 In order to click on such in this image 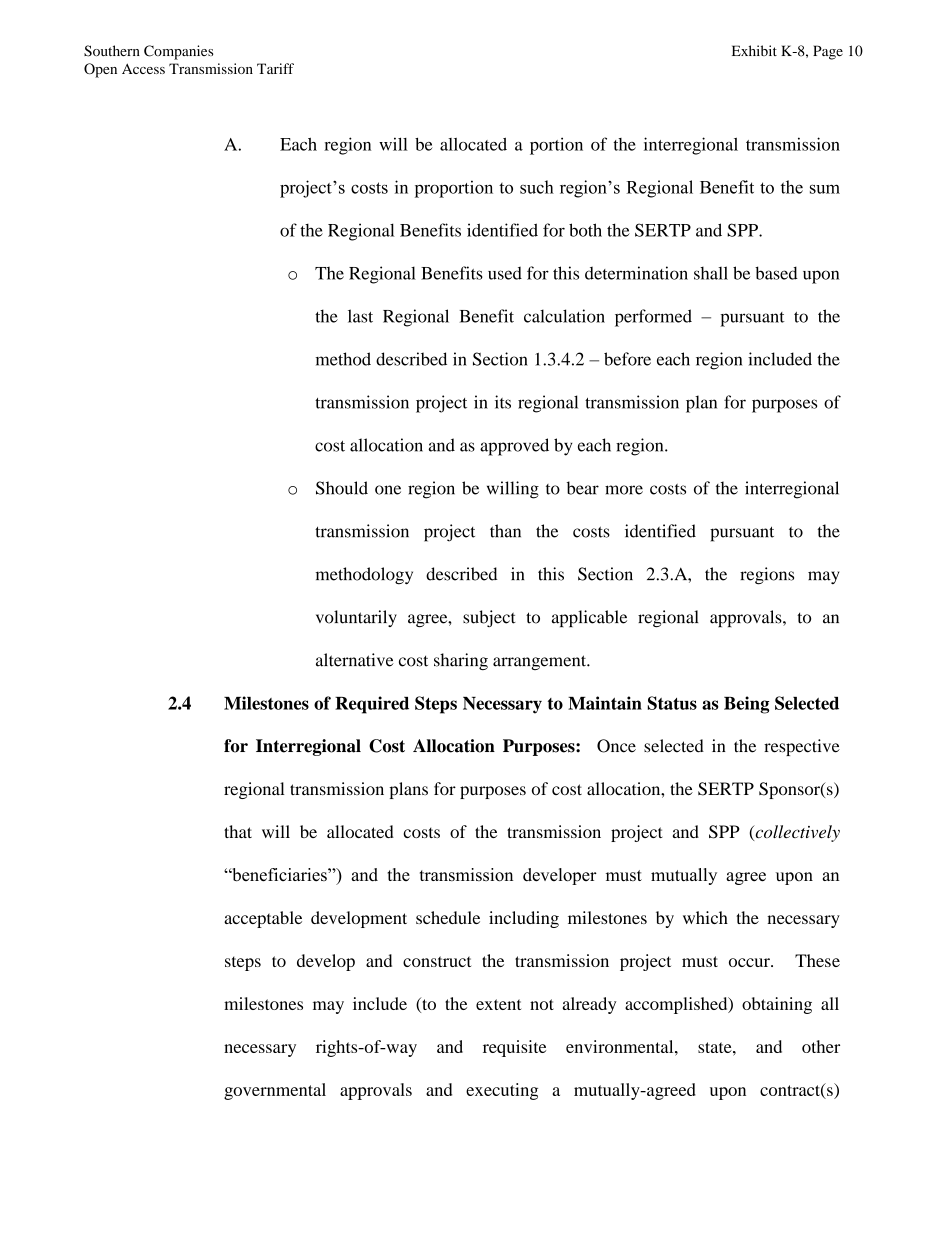, I will do `click(537, 187)`.
